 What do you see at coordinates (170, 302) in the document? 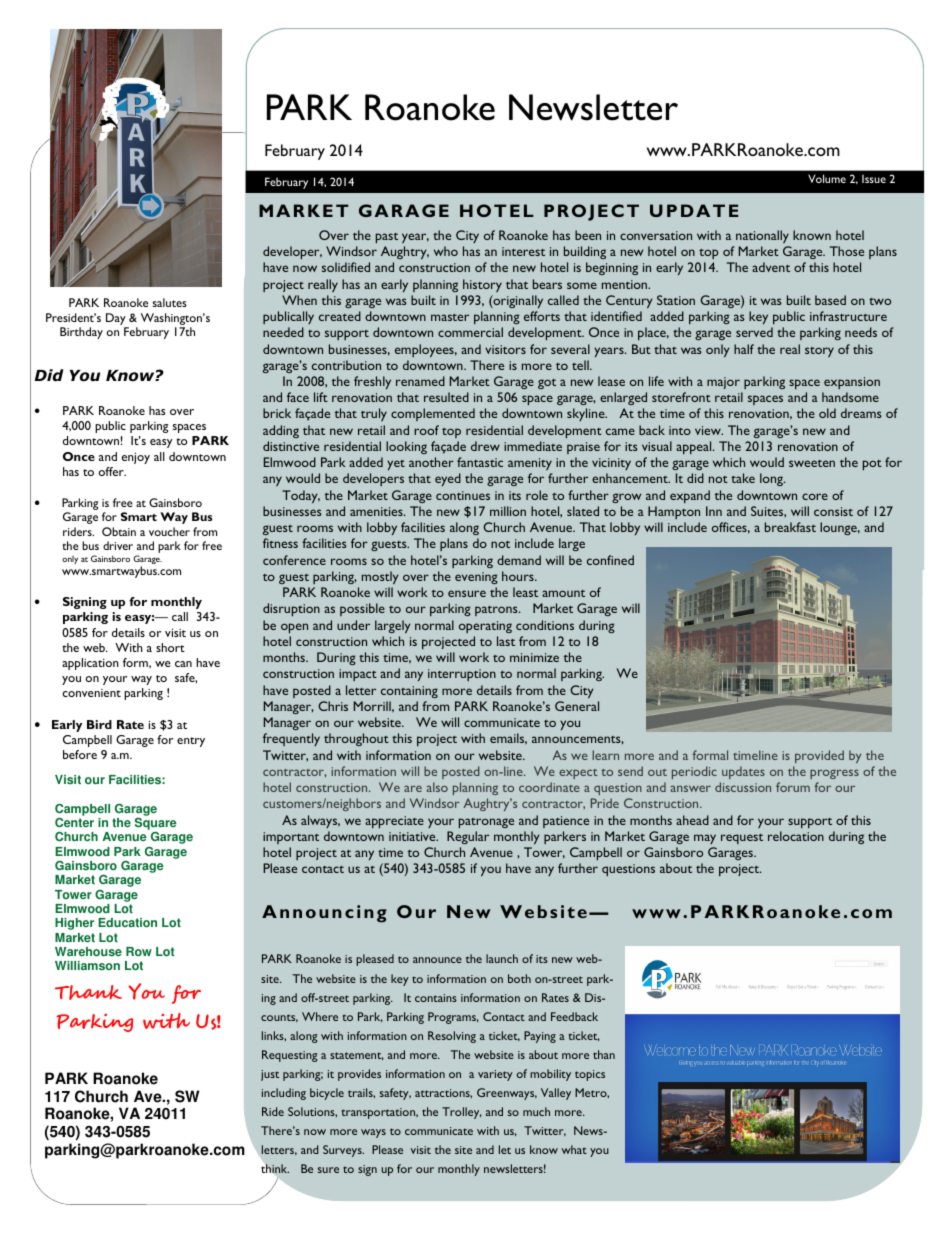
I see `salutes` at bounding box center [170, 302].
